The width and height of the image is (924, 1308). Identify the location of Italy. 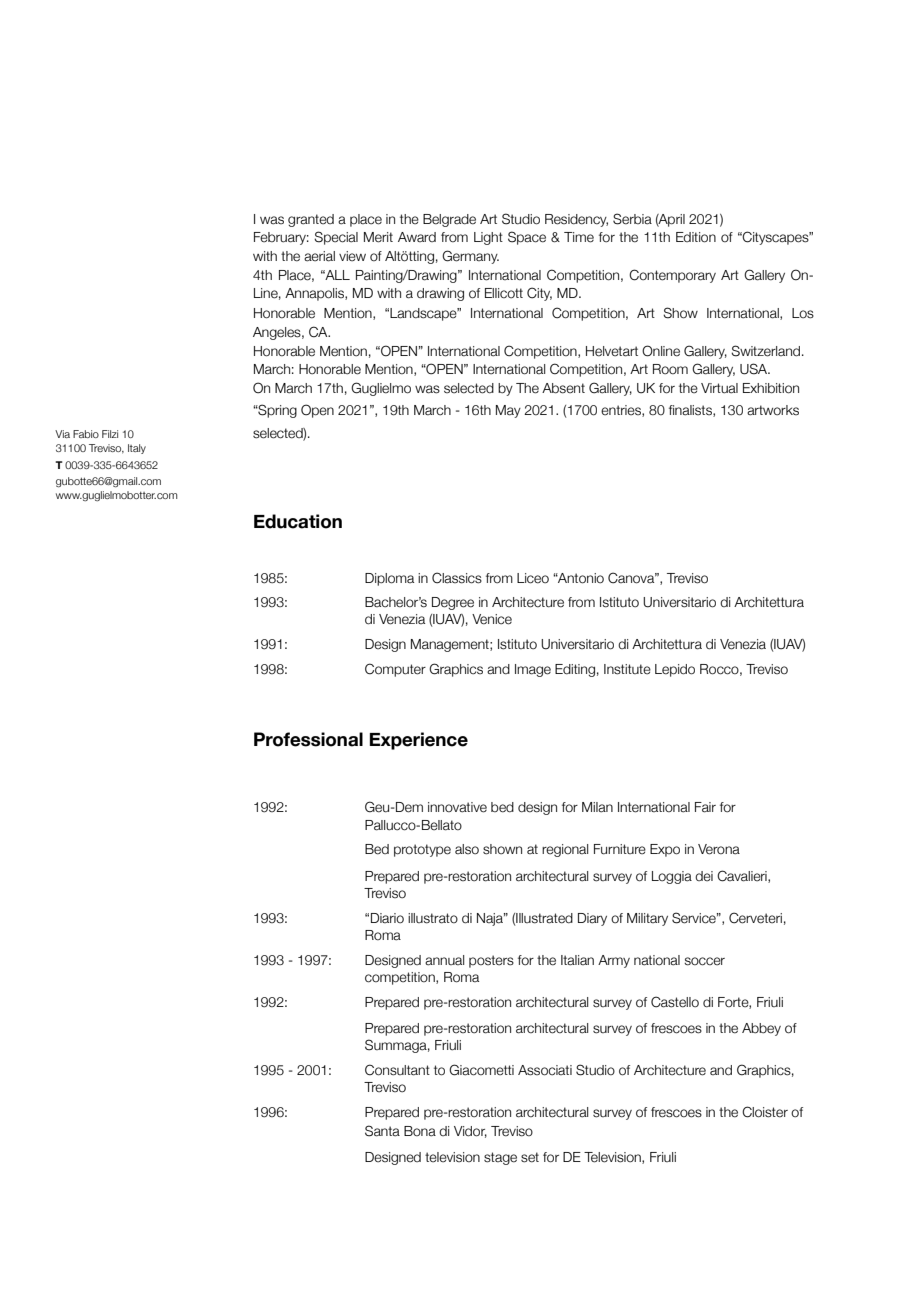
(137, 449).
